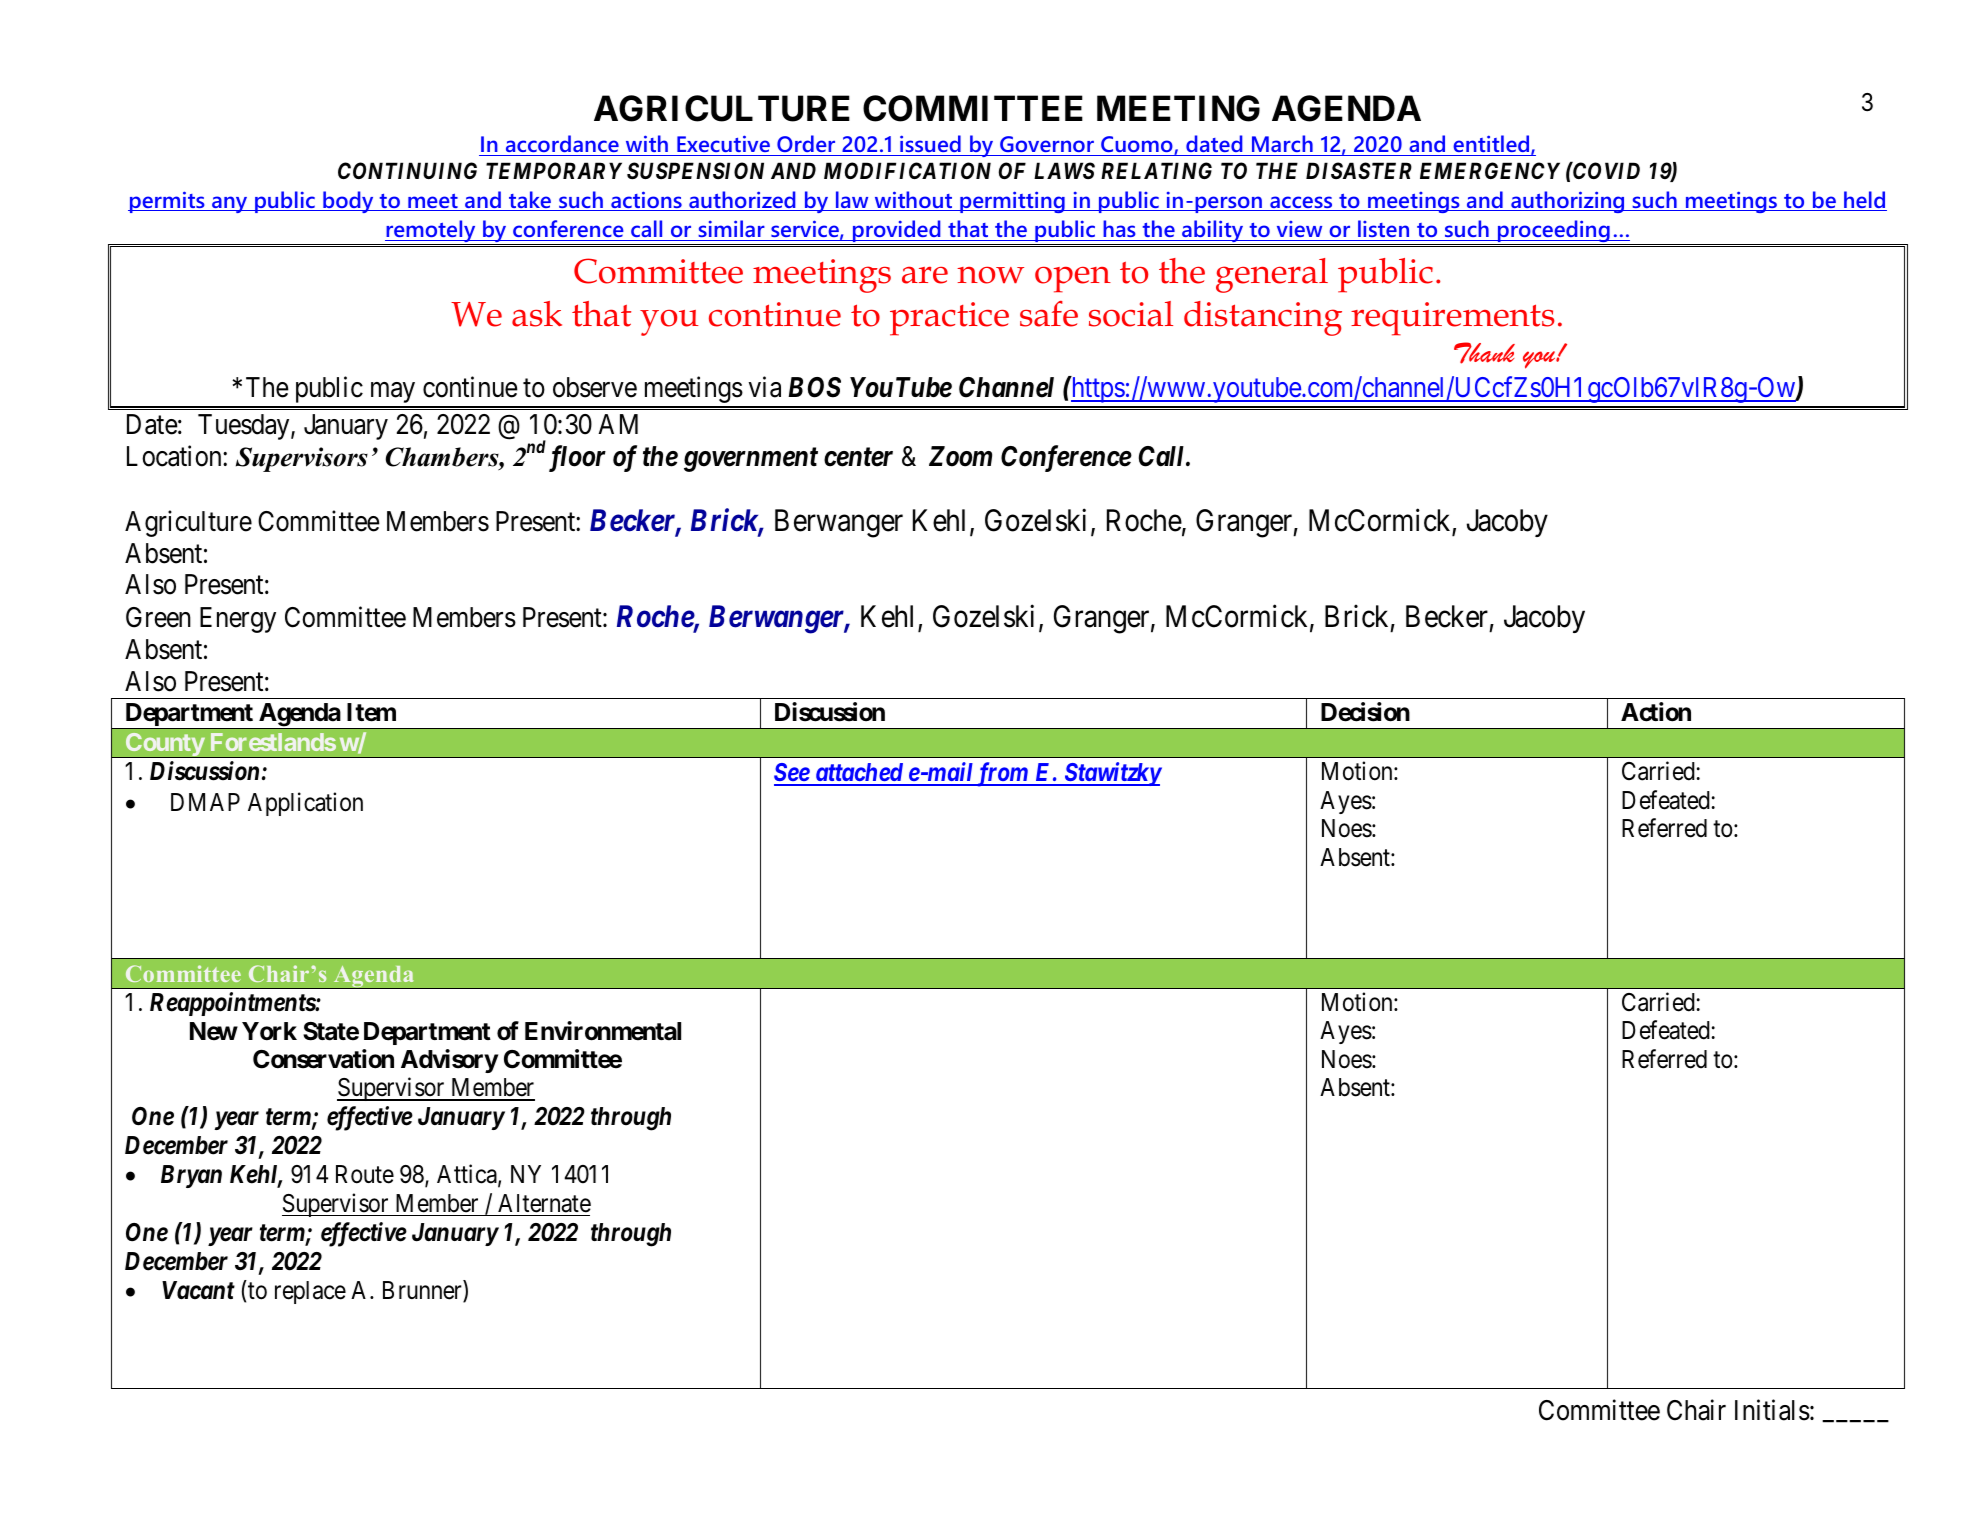  What do you see at coordinates (1365, 712) in the image?
I see `Decision` at bounding box center [1365, 712].
